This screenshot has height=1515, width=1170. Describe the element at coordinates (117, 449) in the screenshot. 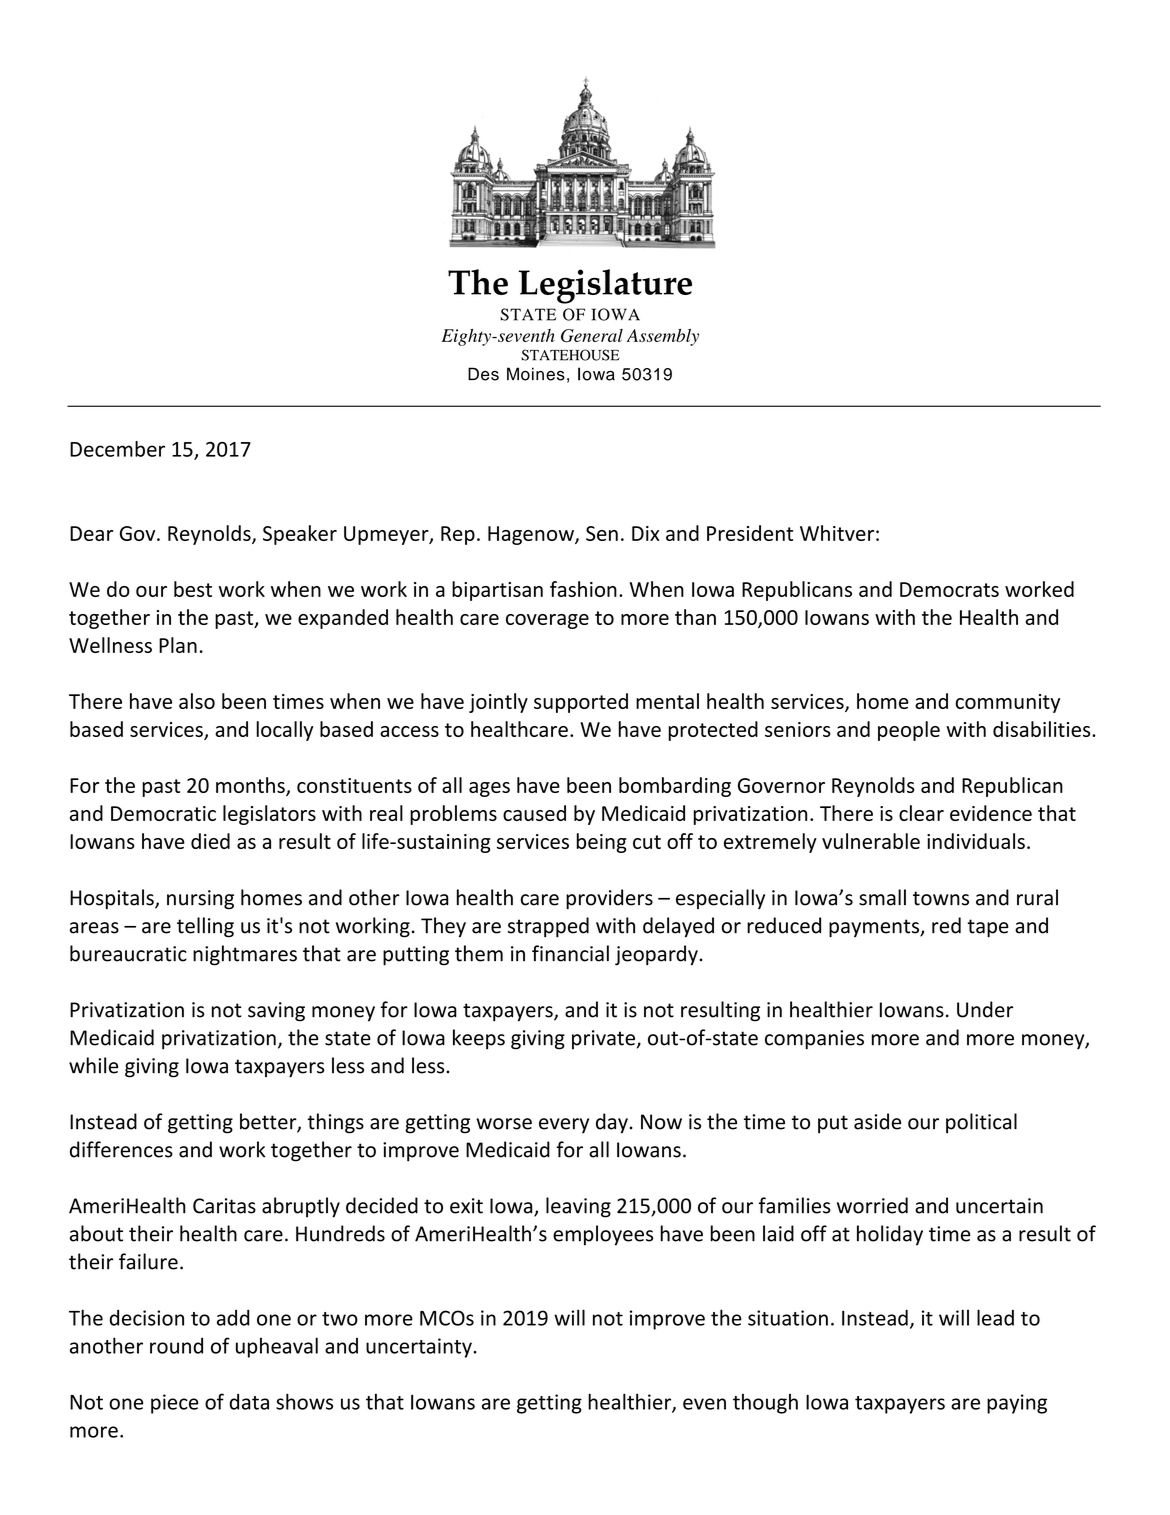

I see `December` at that location.
